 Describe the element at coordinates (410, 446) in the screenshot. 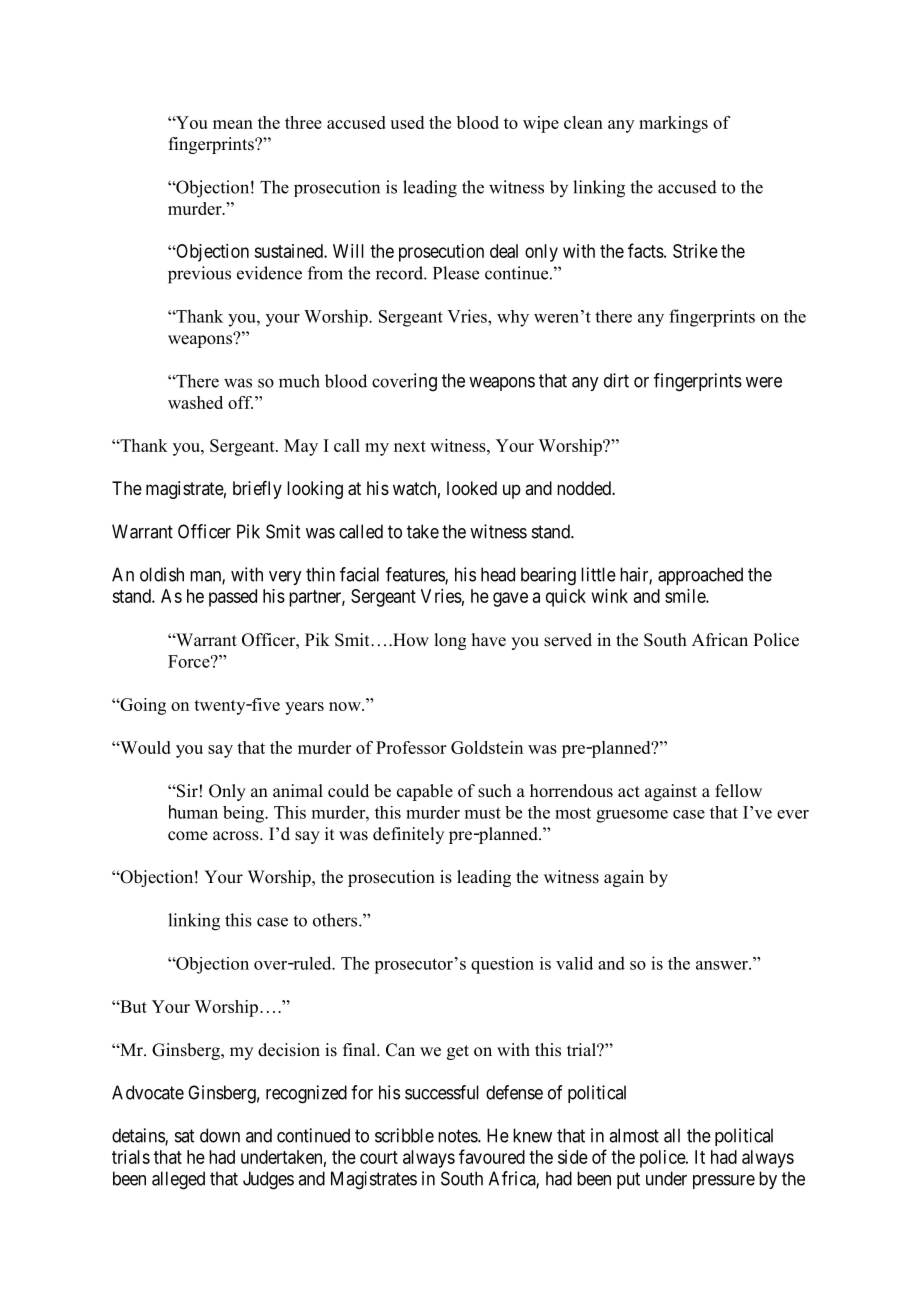

I see `next` at that location.
